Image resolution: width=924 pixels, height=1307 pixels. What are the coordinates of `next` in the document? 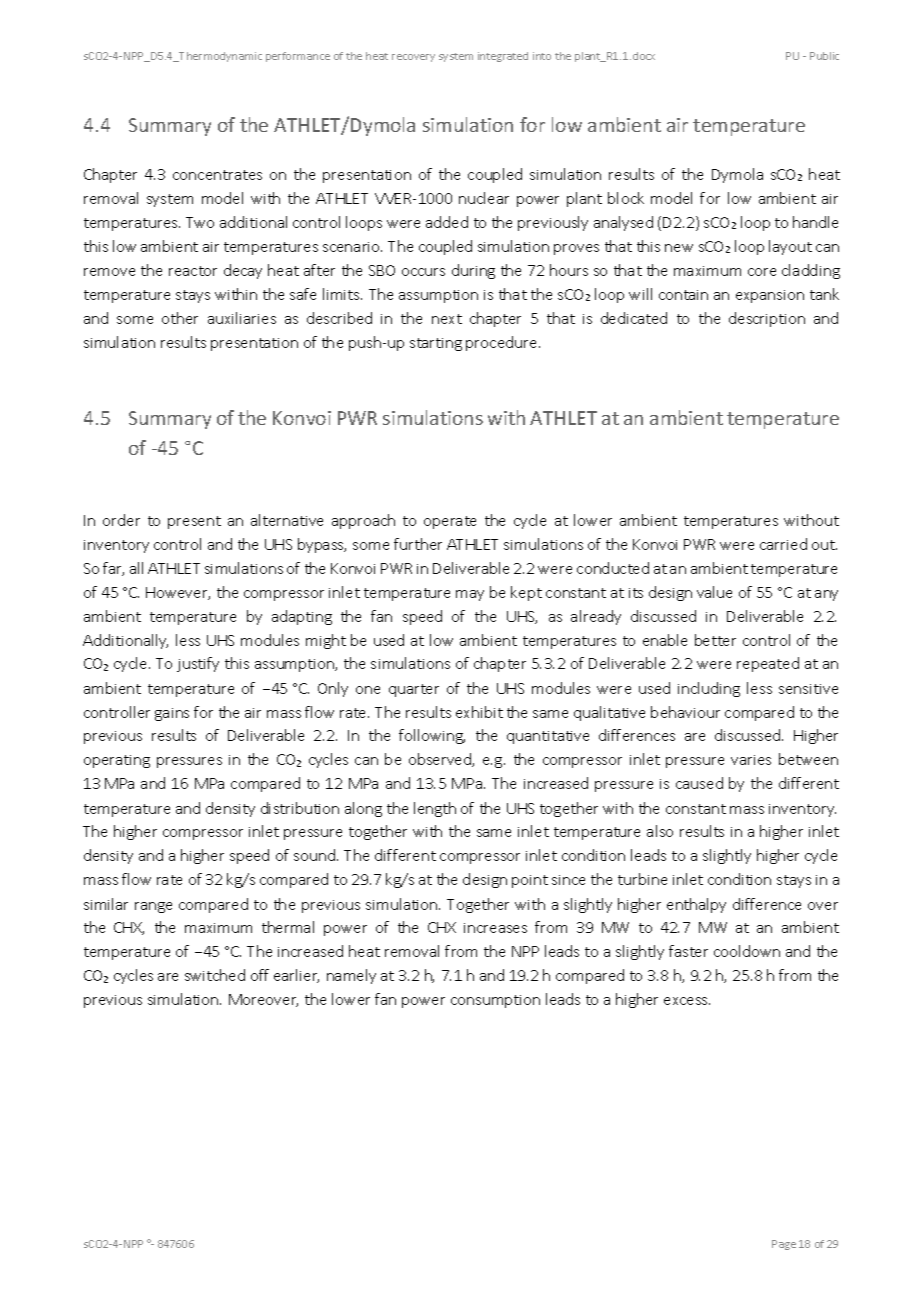 It's located at (447, 319).
